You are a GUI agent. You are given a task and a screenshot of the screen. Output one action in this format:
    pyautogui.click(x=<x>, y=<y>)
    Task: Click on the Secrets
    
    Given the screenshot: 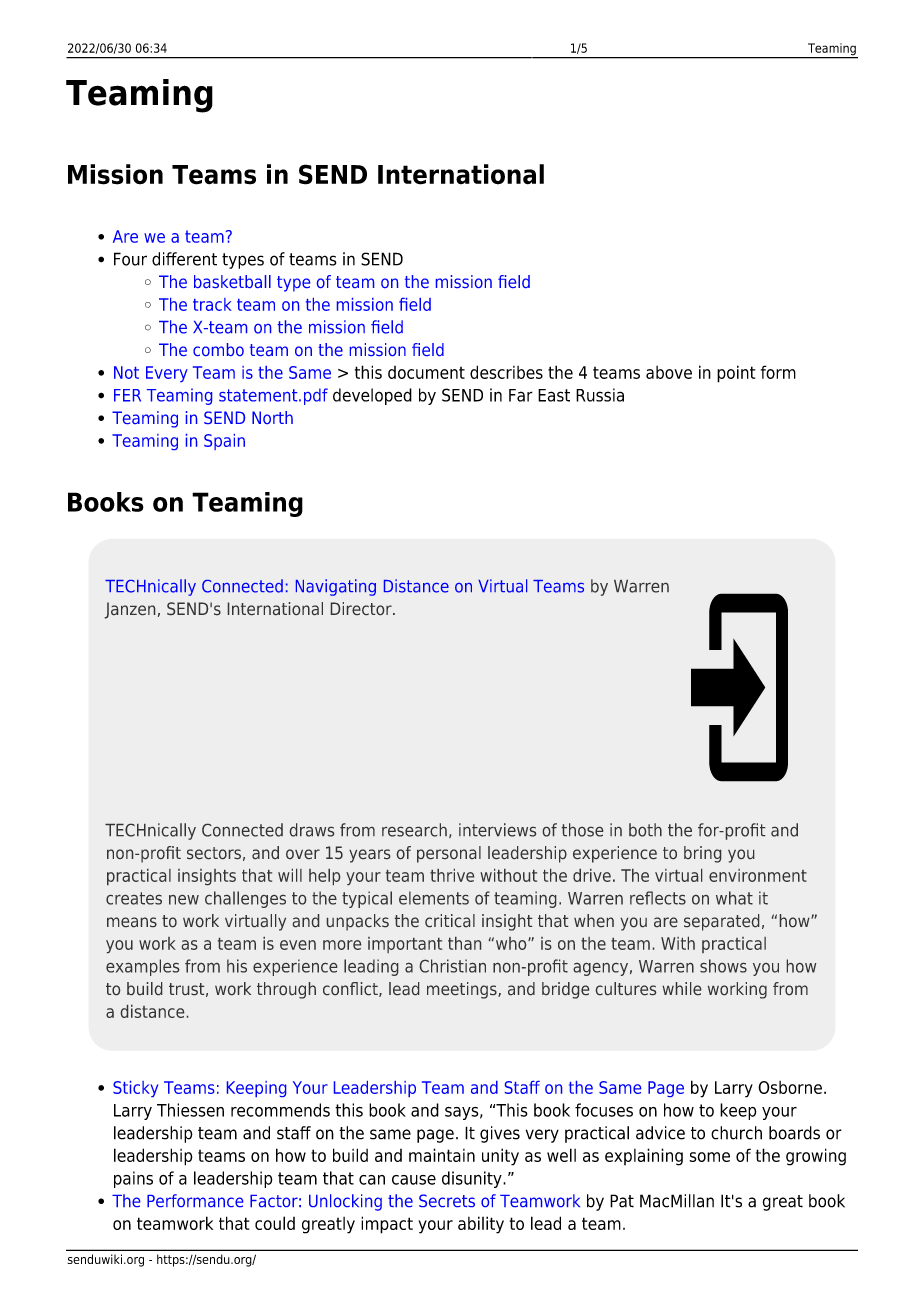 What is the action you would take?
    pyautogui.click(x=447, y=1200)
